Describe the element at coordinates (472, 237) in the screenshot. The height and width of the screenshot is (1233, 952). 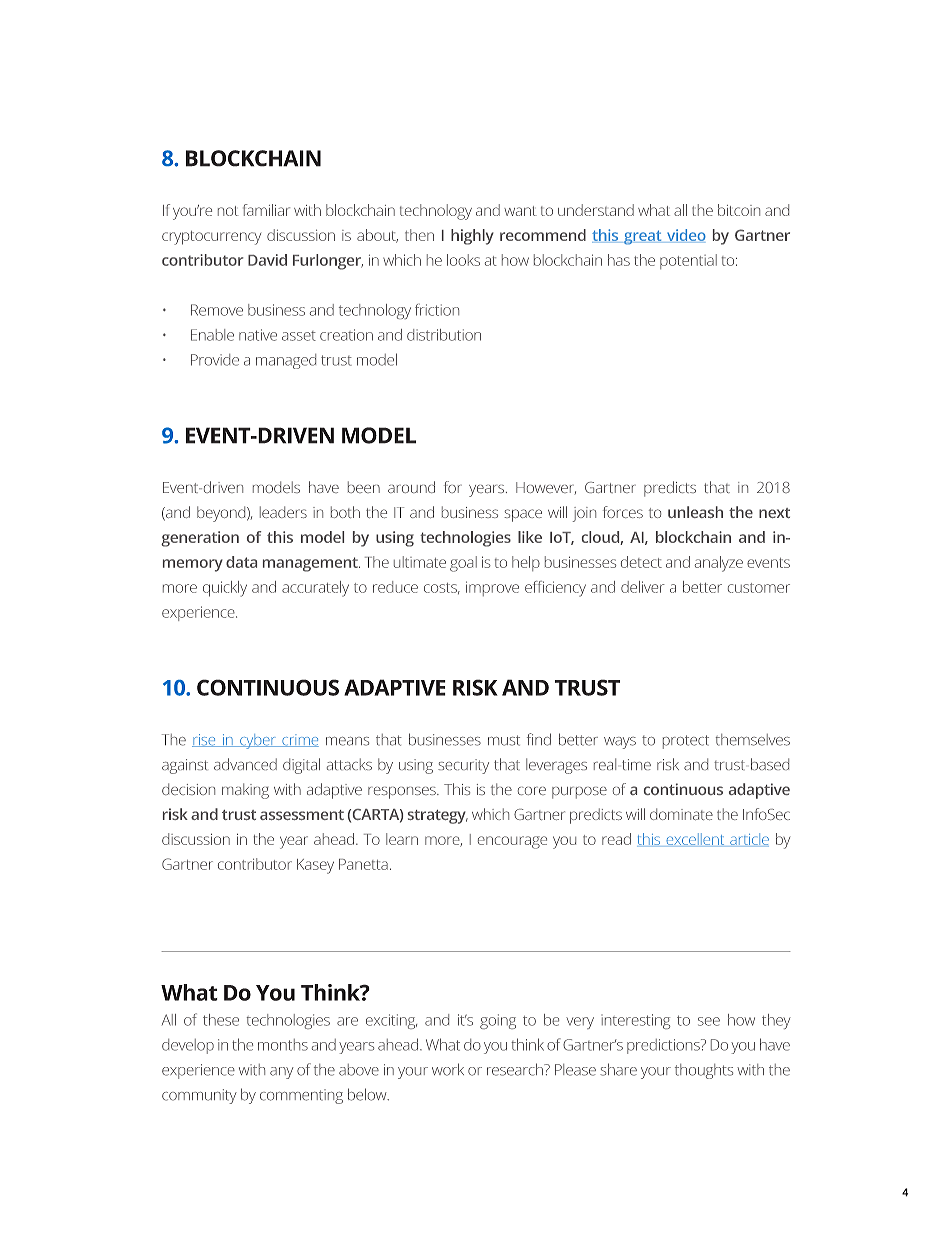
I see `highly` at that location.
